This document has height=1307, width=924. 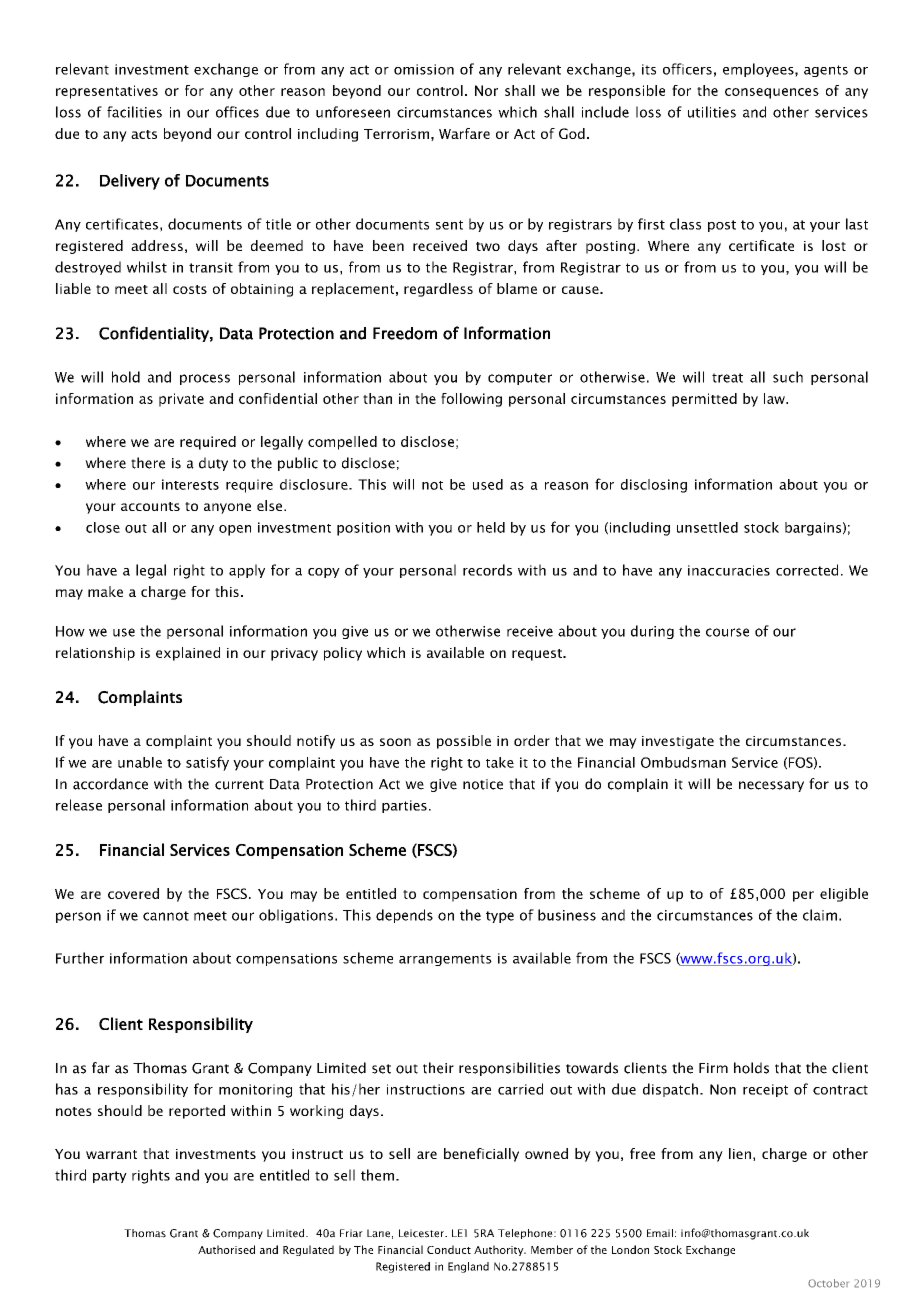 What do you see at coordinates (486, 90) in the document?
I see `Nor` at bounding box center [486, 90].
